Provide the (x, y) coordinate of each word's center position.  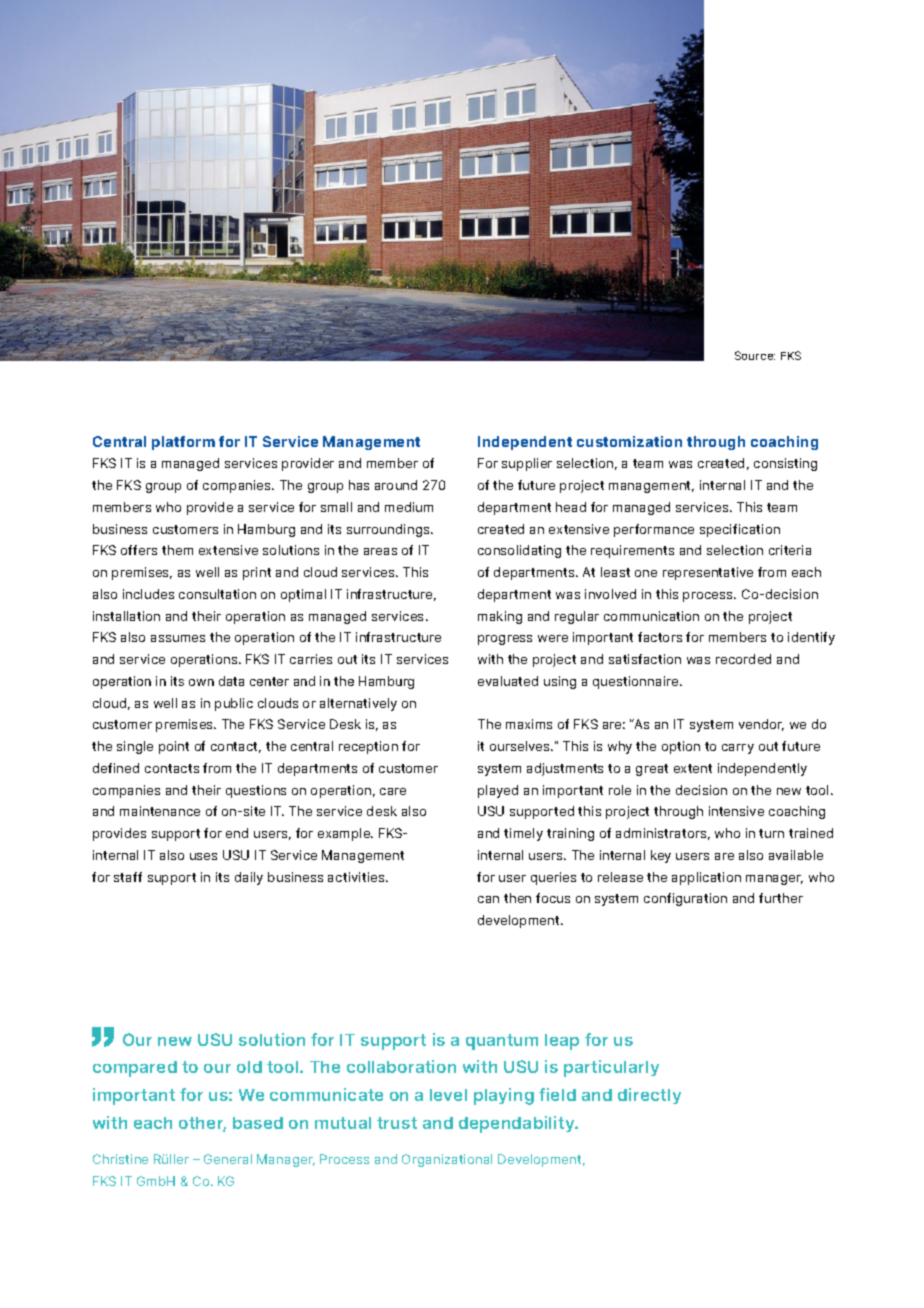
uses (203, 856)
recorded (743, 659)
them (177, 550)
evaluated (508, 681)
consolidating (519, 551)
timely (523, 834)
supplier (527, 464)
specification (740, 530)
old (249, 1067)
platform (183, 443)
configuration (685, 899)
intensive (736, 811)
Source (755, 355)
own (201, 682)
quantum (502, 1042)
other (202, 1124)
